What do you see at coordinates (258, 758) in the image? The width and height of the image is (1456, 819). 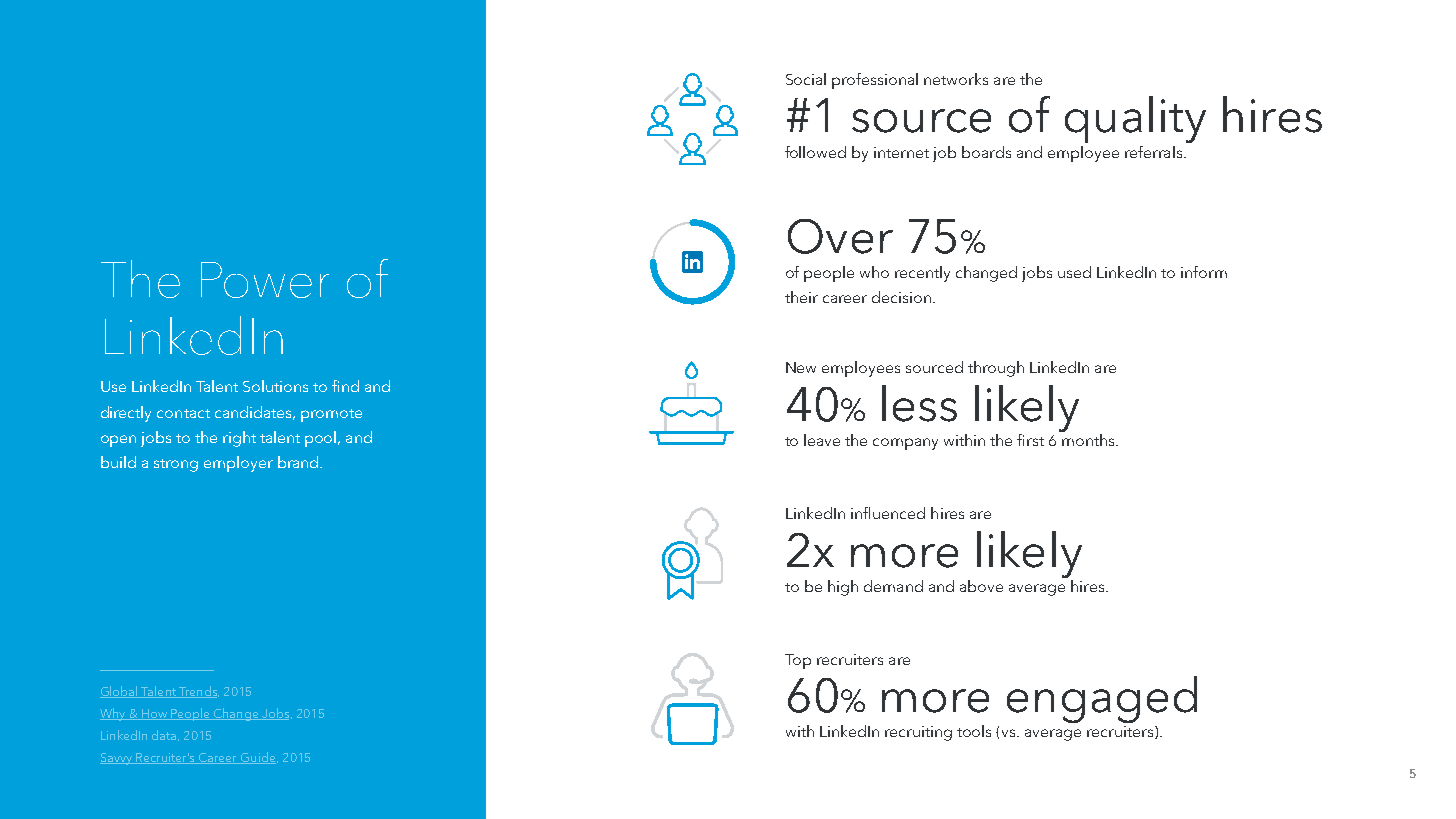 I see `Guide` at bounding box center [258, 758].
